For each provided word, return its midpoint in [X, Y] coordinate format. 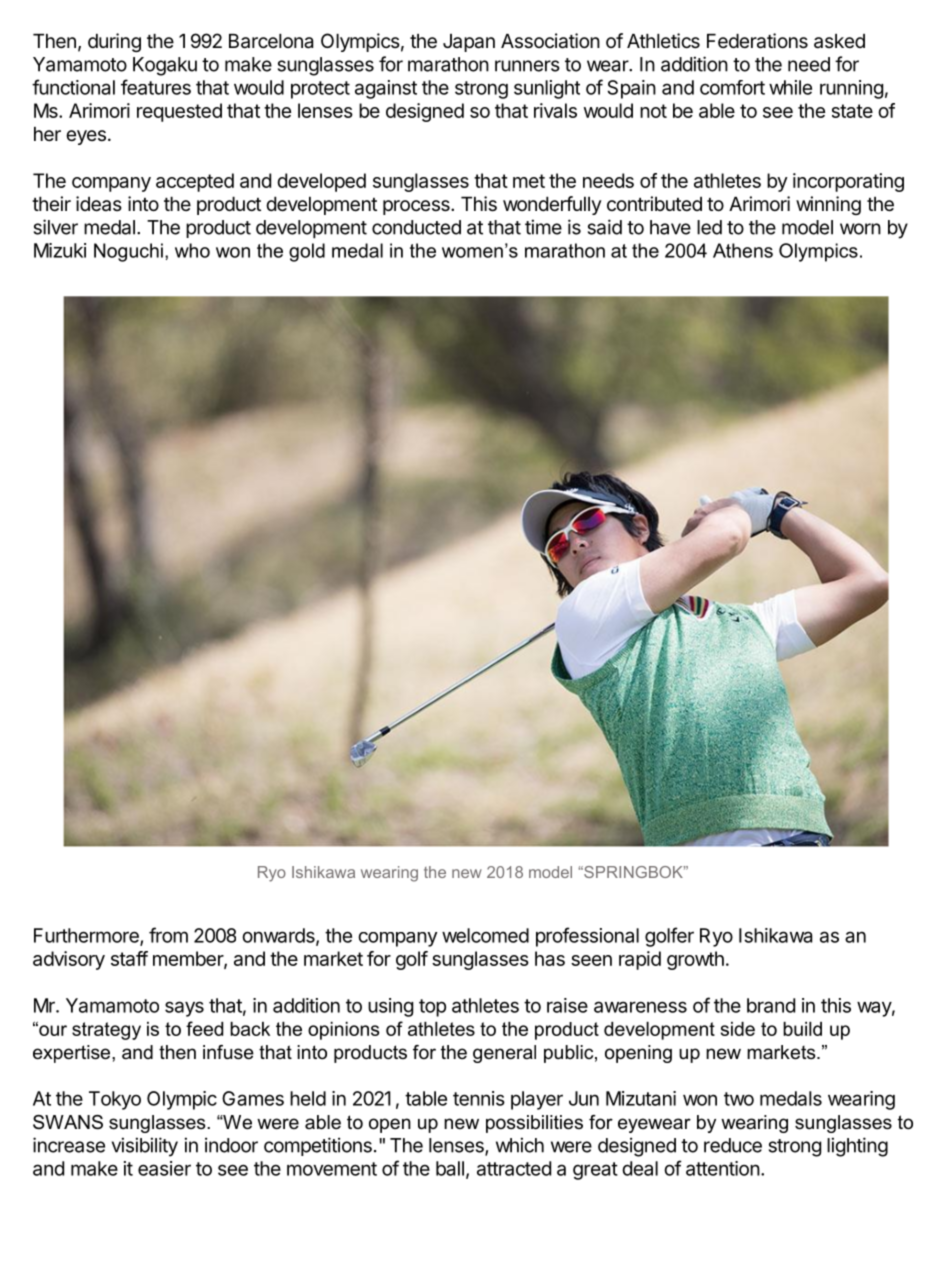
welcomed [485, 935]
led [709, 227]
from [168, 935]
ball [450, 1168]
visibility [145, 1147]
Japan [469, 43]
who [192, 250]
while [790, 87]
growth [695, 960]
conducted [416, 227]
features [156, 87]
